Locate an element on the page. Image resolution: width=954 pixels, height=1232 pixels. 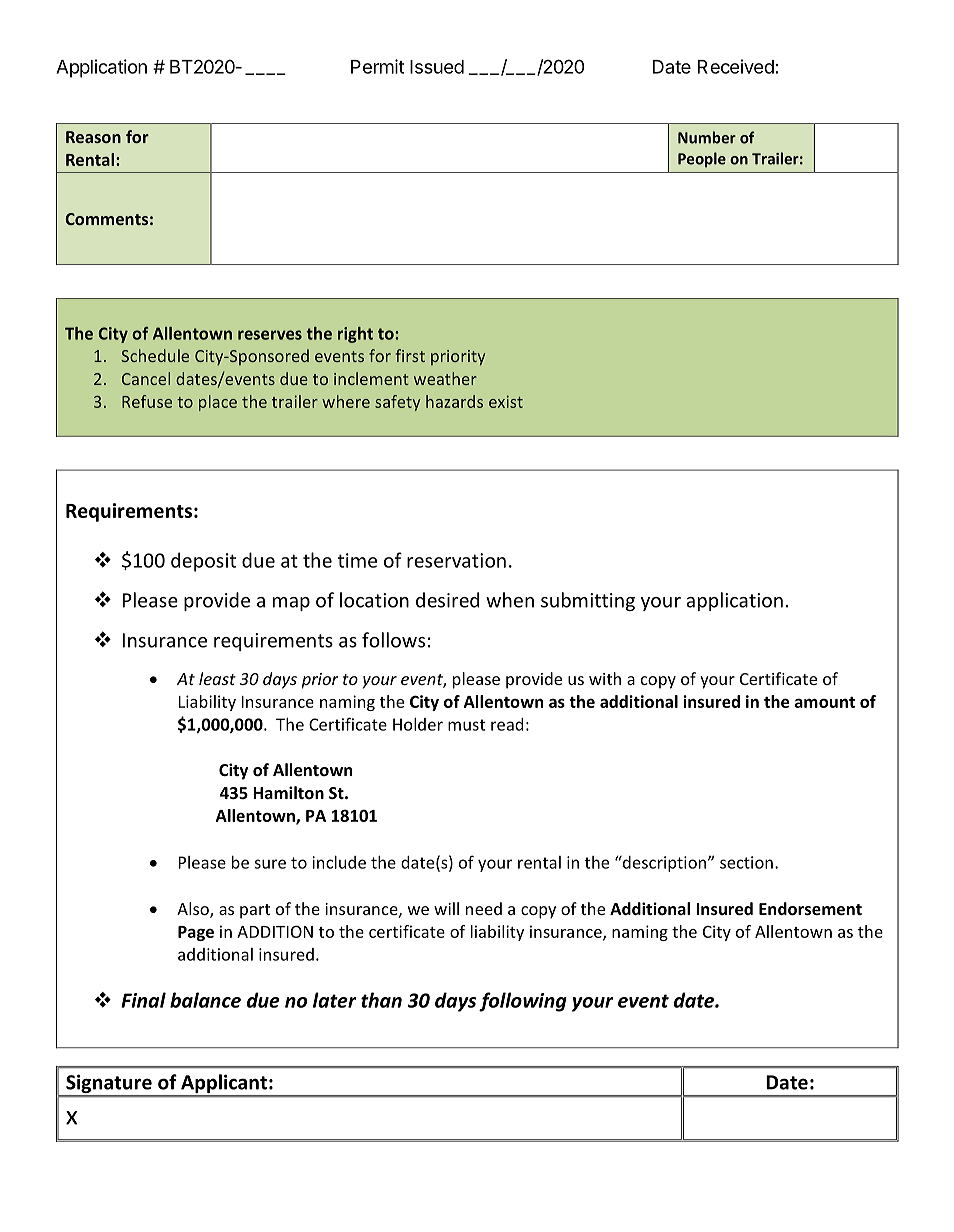
balance is located at coordinates (205, 1000).
